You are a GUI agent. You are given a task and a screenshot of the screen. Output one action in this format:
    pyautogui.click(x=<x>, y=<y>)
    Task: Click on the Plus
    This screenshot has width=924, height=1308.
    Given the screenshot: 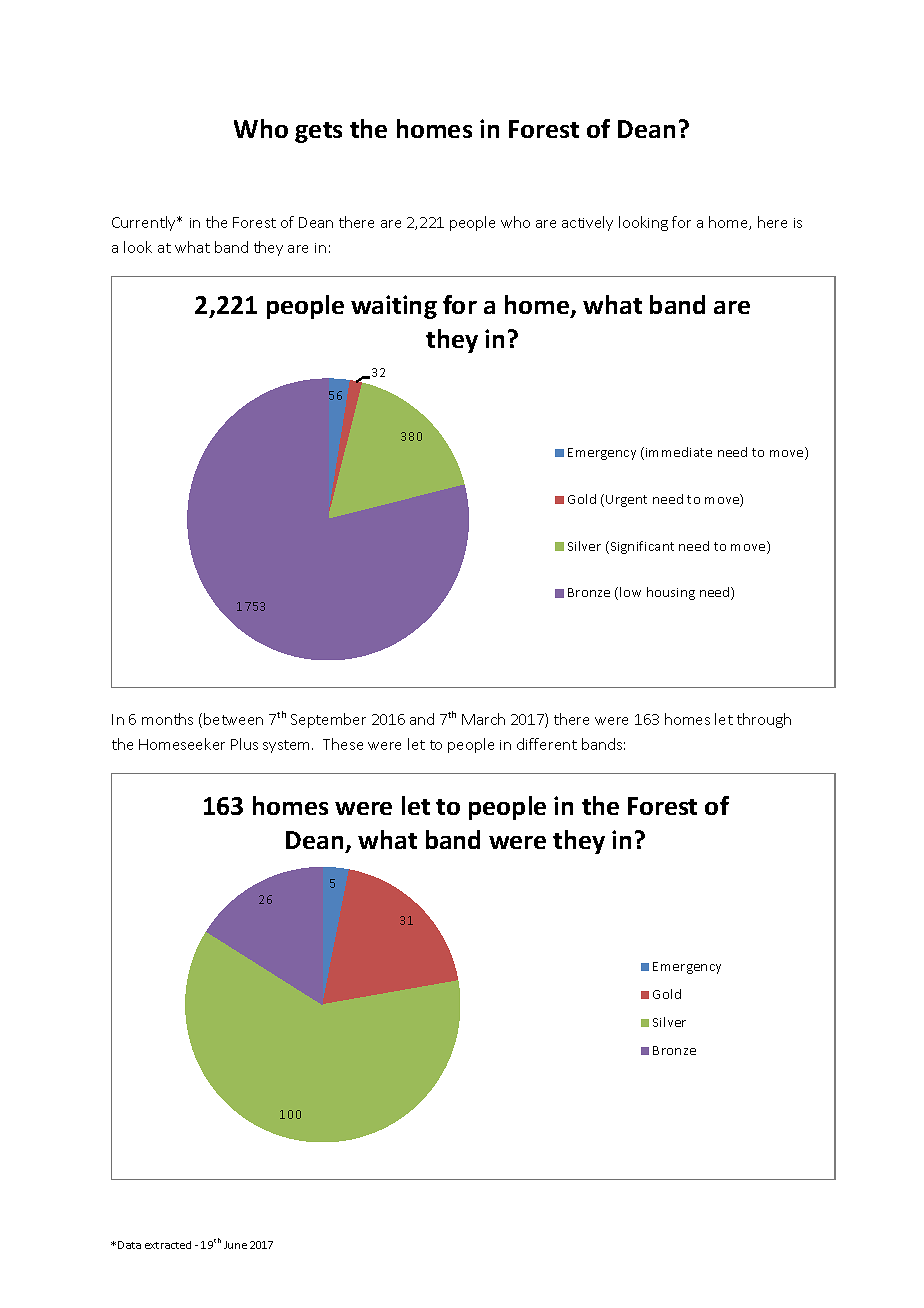 What is the action you would take?
    pyautogui.click(x=244, y=744)
